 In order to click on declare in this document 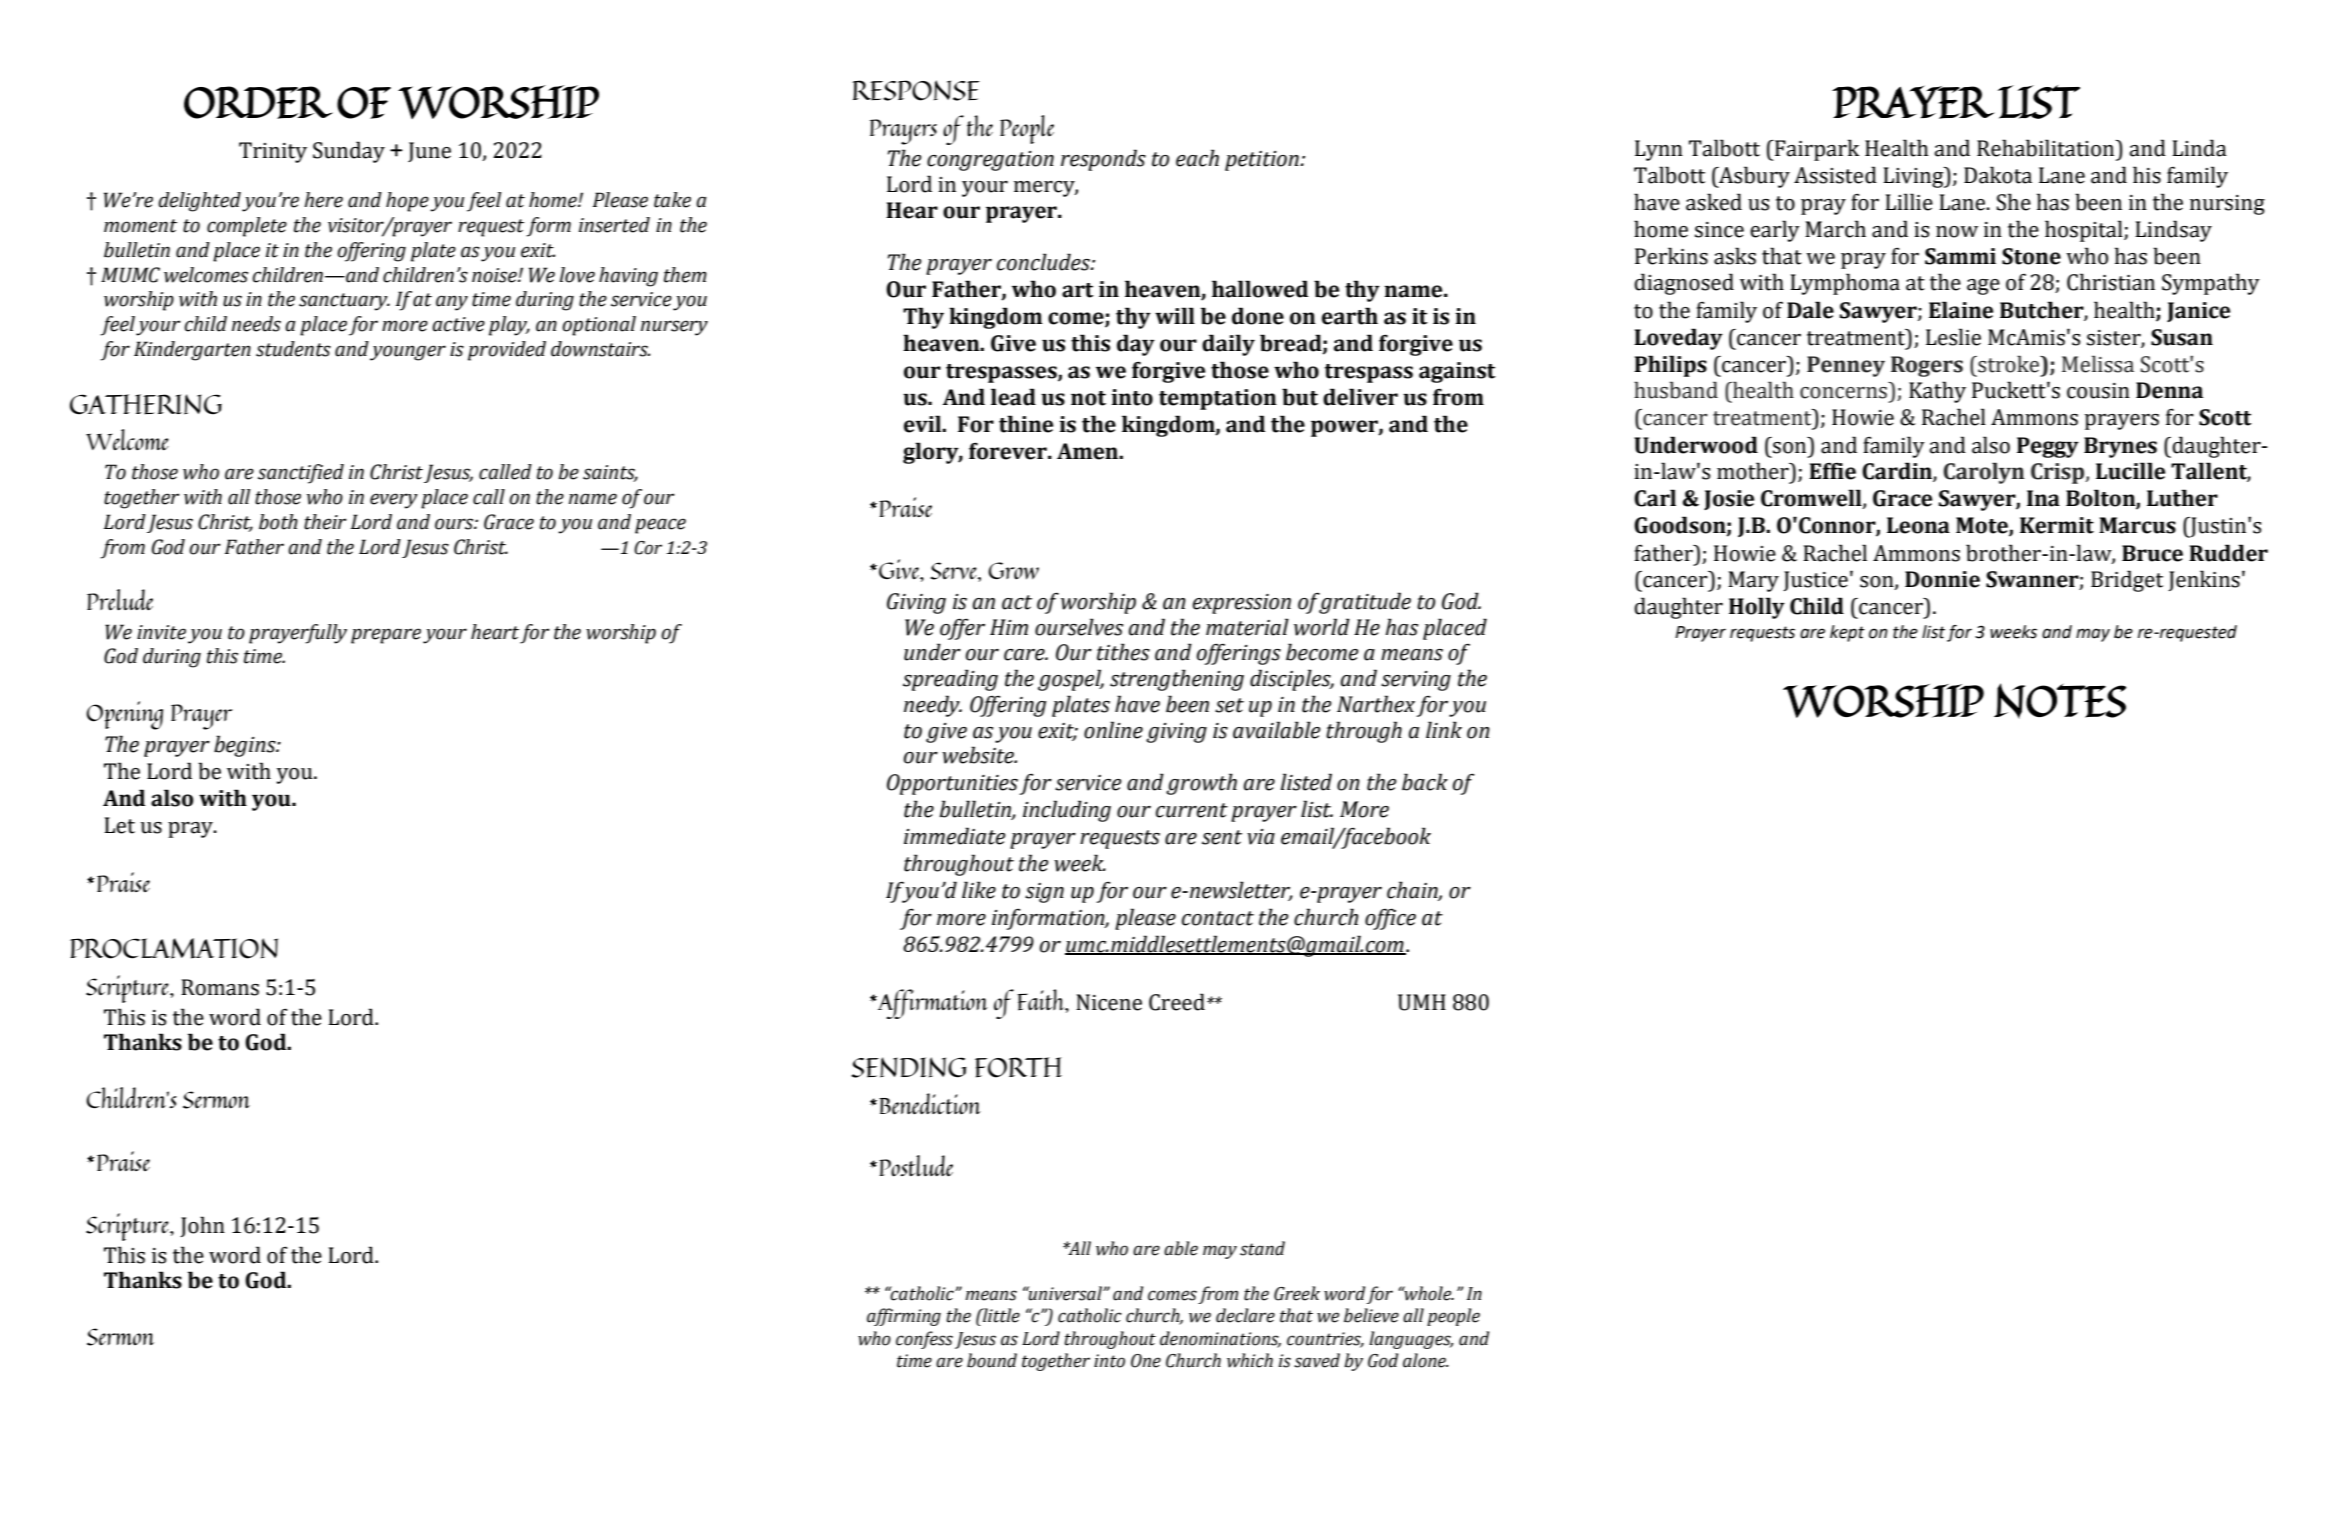, I will do `click(1245, 1315)`.
